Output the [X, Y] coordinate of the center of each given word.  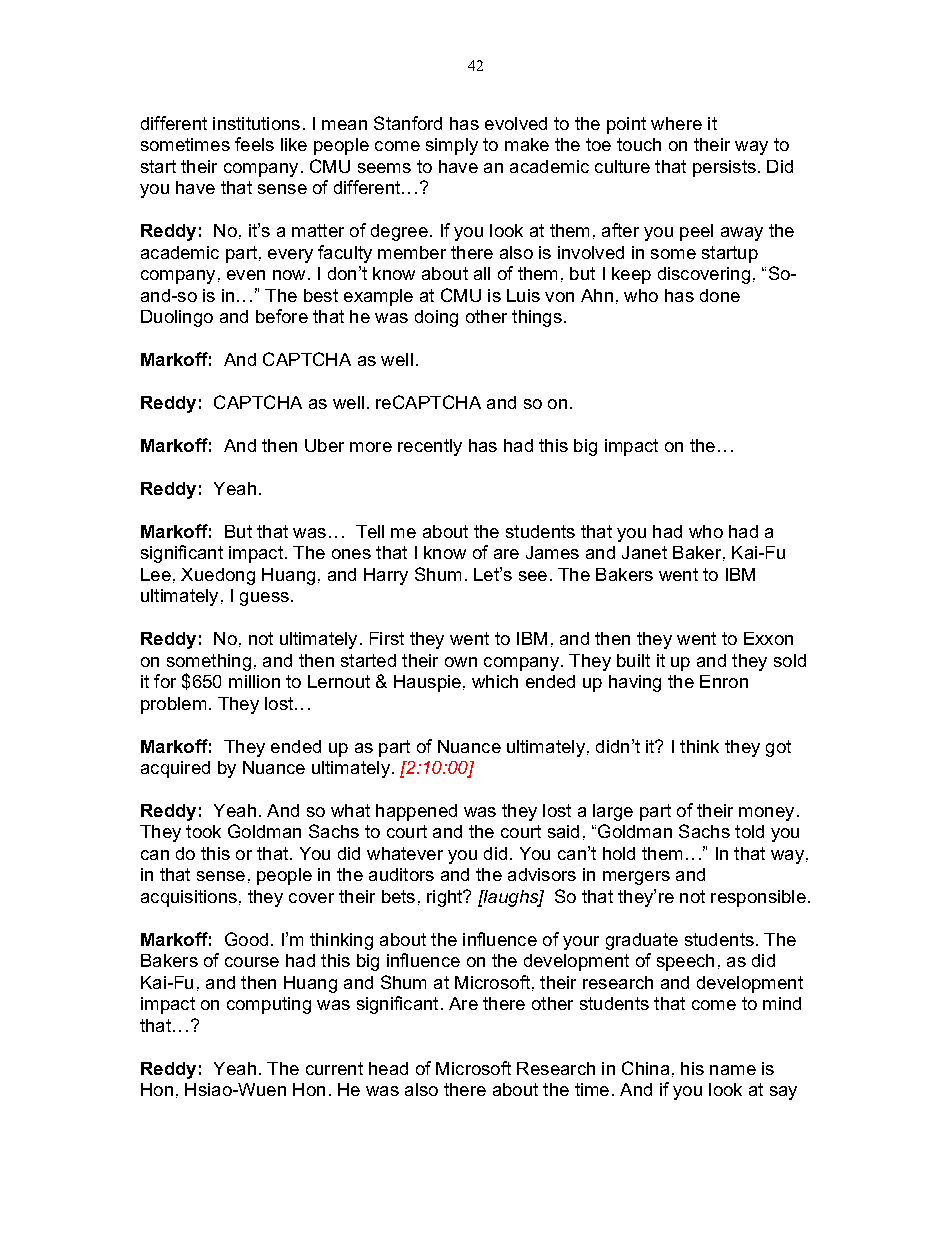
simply [452, 146]
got [778, 748]
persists [724, 168]
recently [430, 447]
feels [254, 144]
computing [269, 1005]
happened [416, 812]
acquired [175, 769]
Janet [644, 552]
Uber [324, 445]
